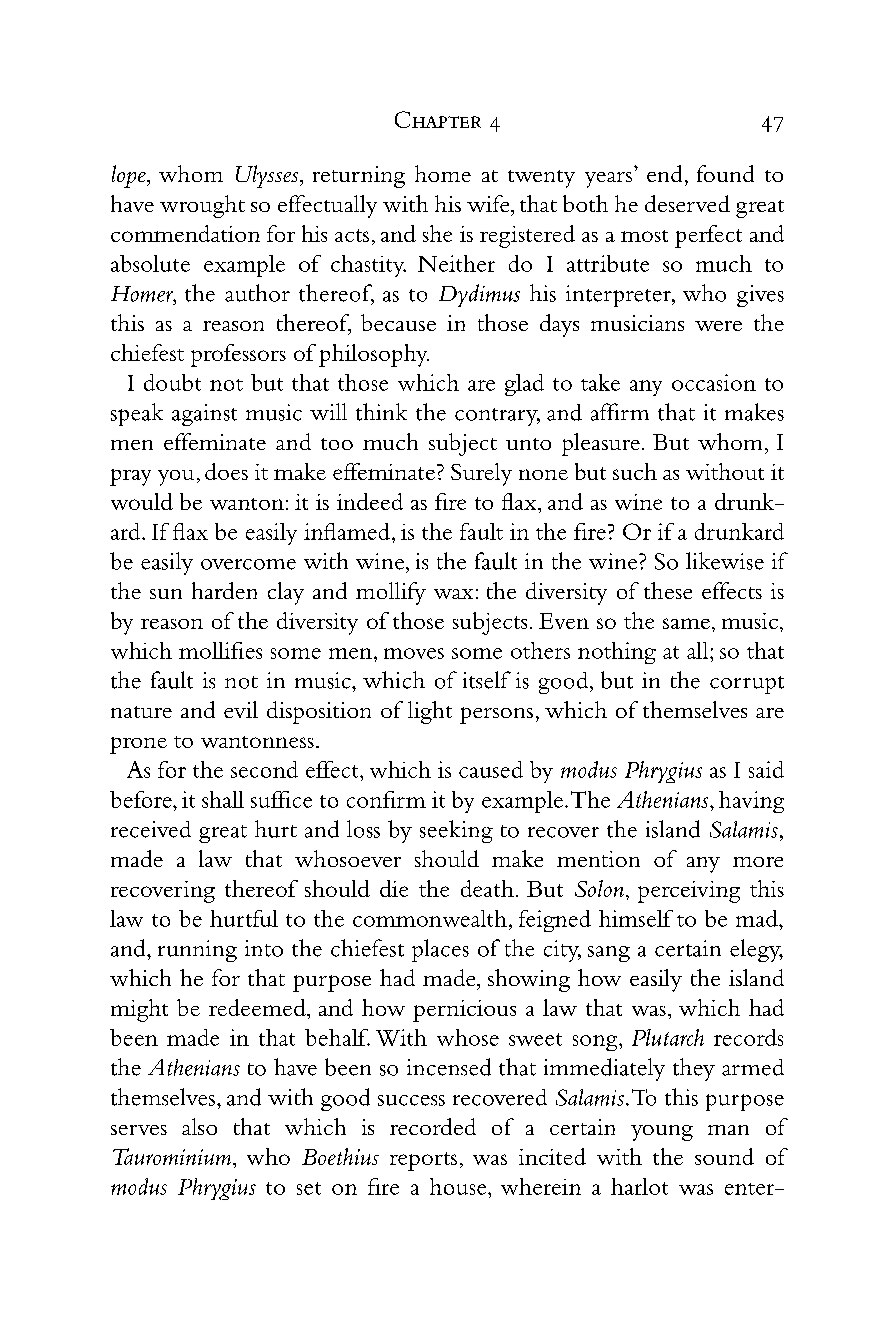  What do you see at coordinates (747, 685) in the screenshot?
I see `corrupt` at bounding box center [747, 685].
